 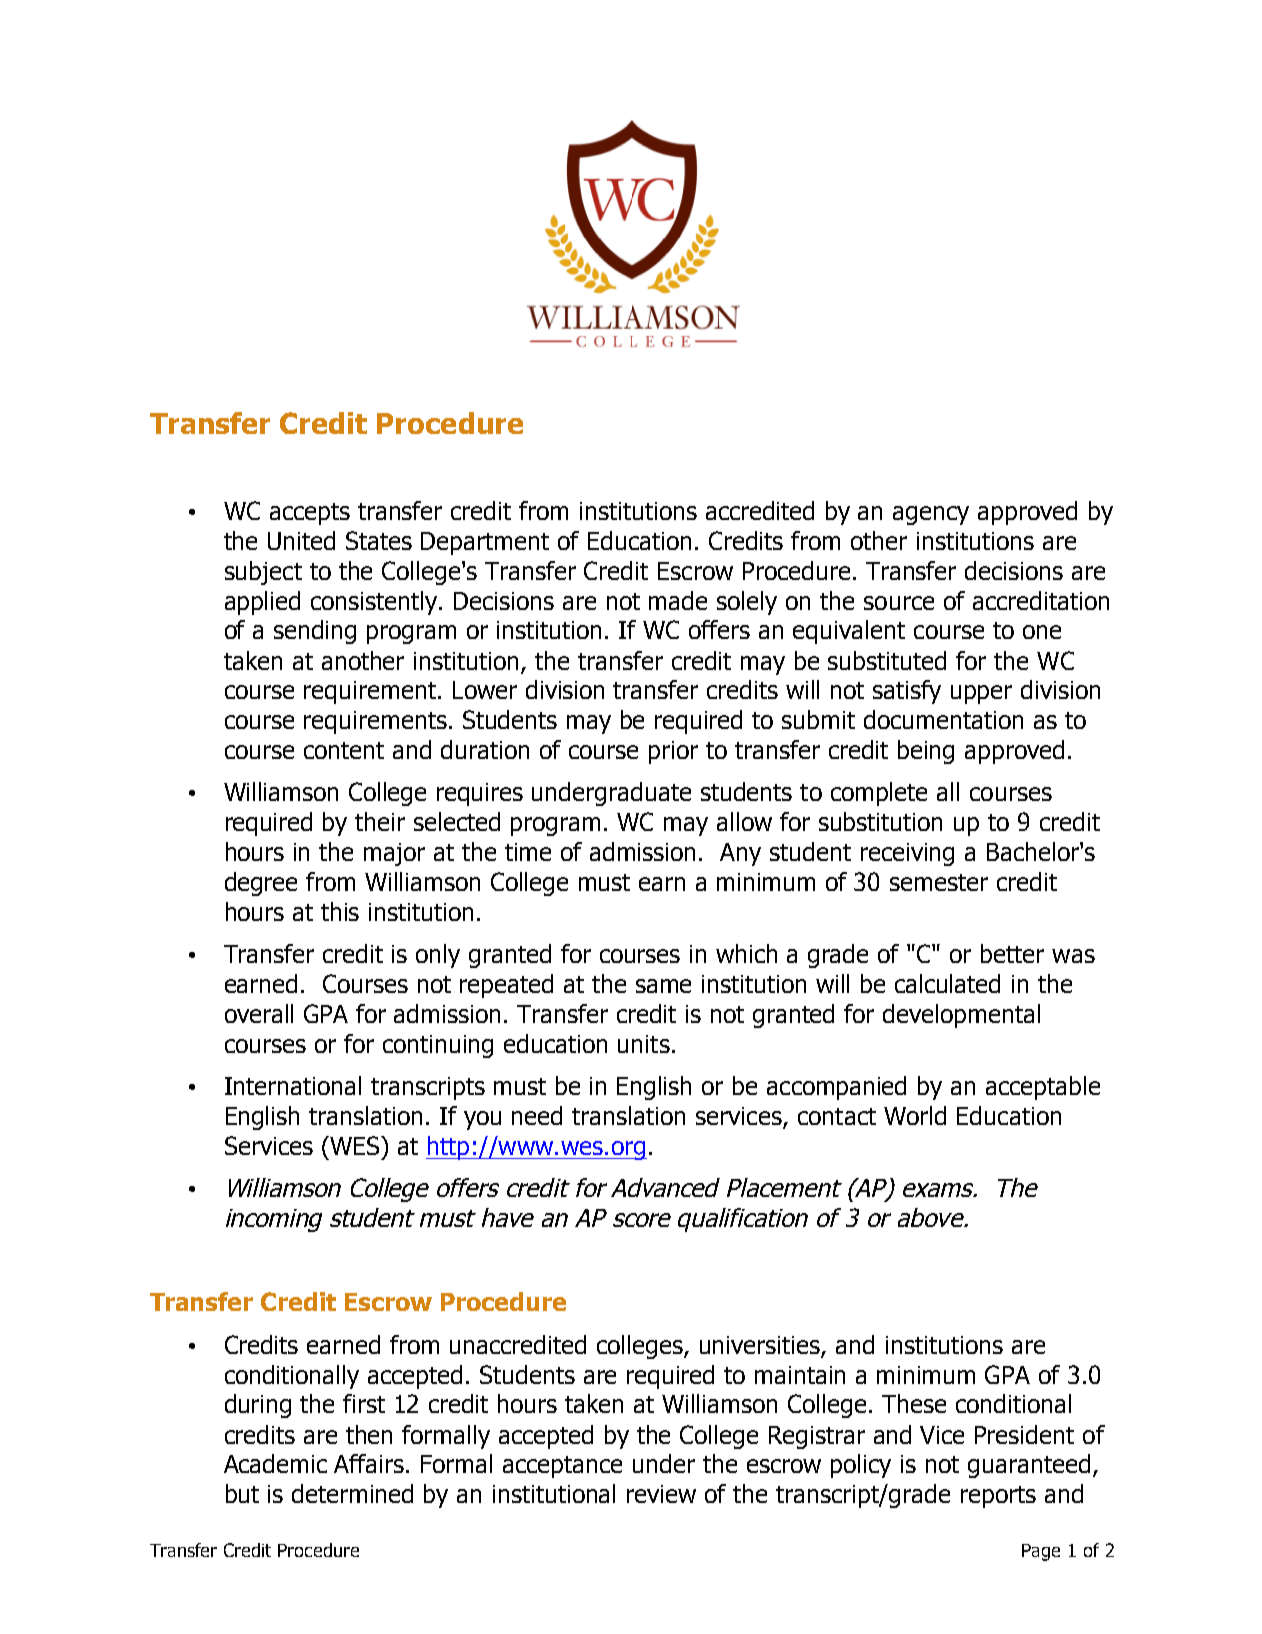 I want to click on International, so click(x=293, y=1085).
